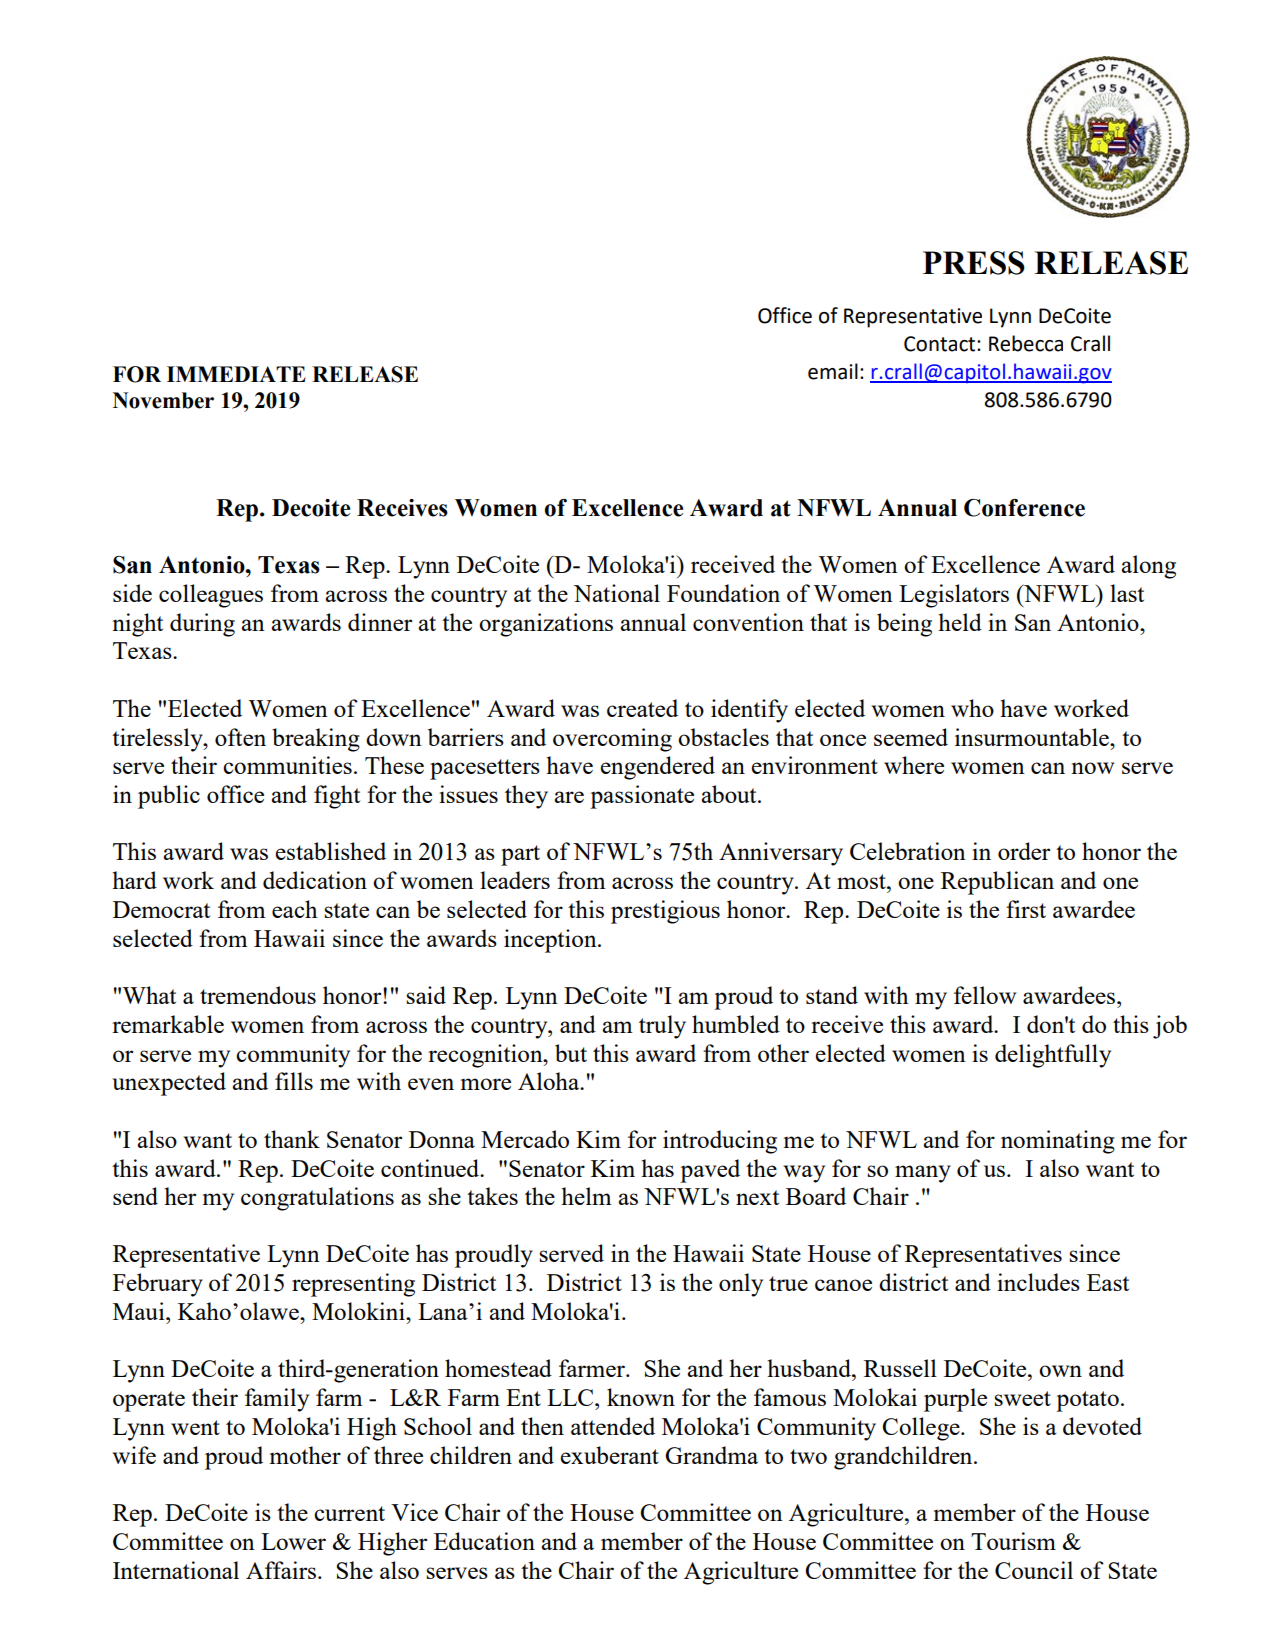 Image resolution: width=1274 pixels, height=1649 pixels. What do you see at coordinates (1024, 508) in the screenshot?
I see `Conference` at bounding box center [1024, 508].
